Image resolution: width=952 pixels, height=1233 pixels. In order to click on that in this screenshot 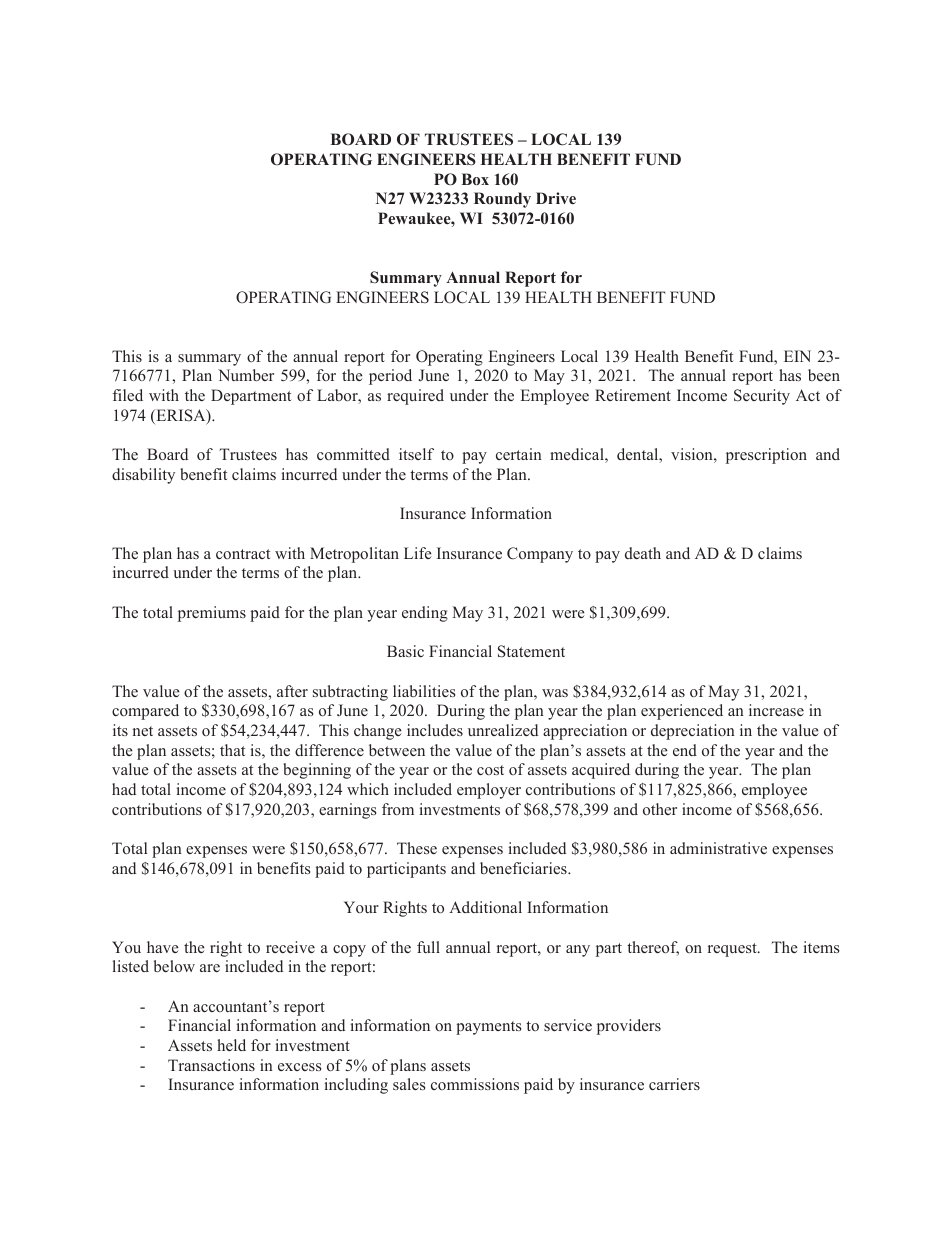, I will do `click(232, 750)`.
